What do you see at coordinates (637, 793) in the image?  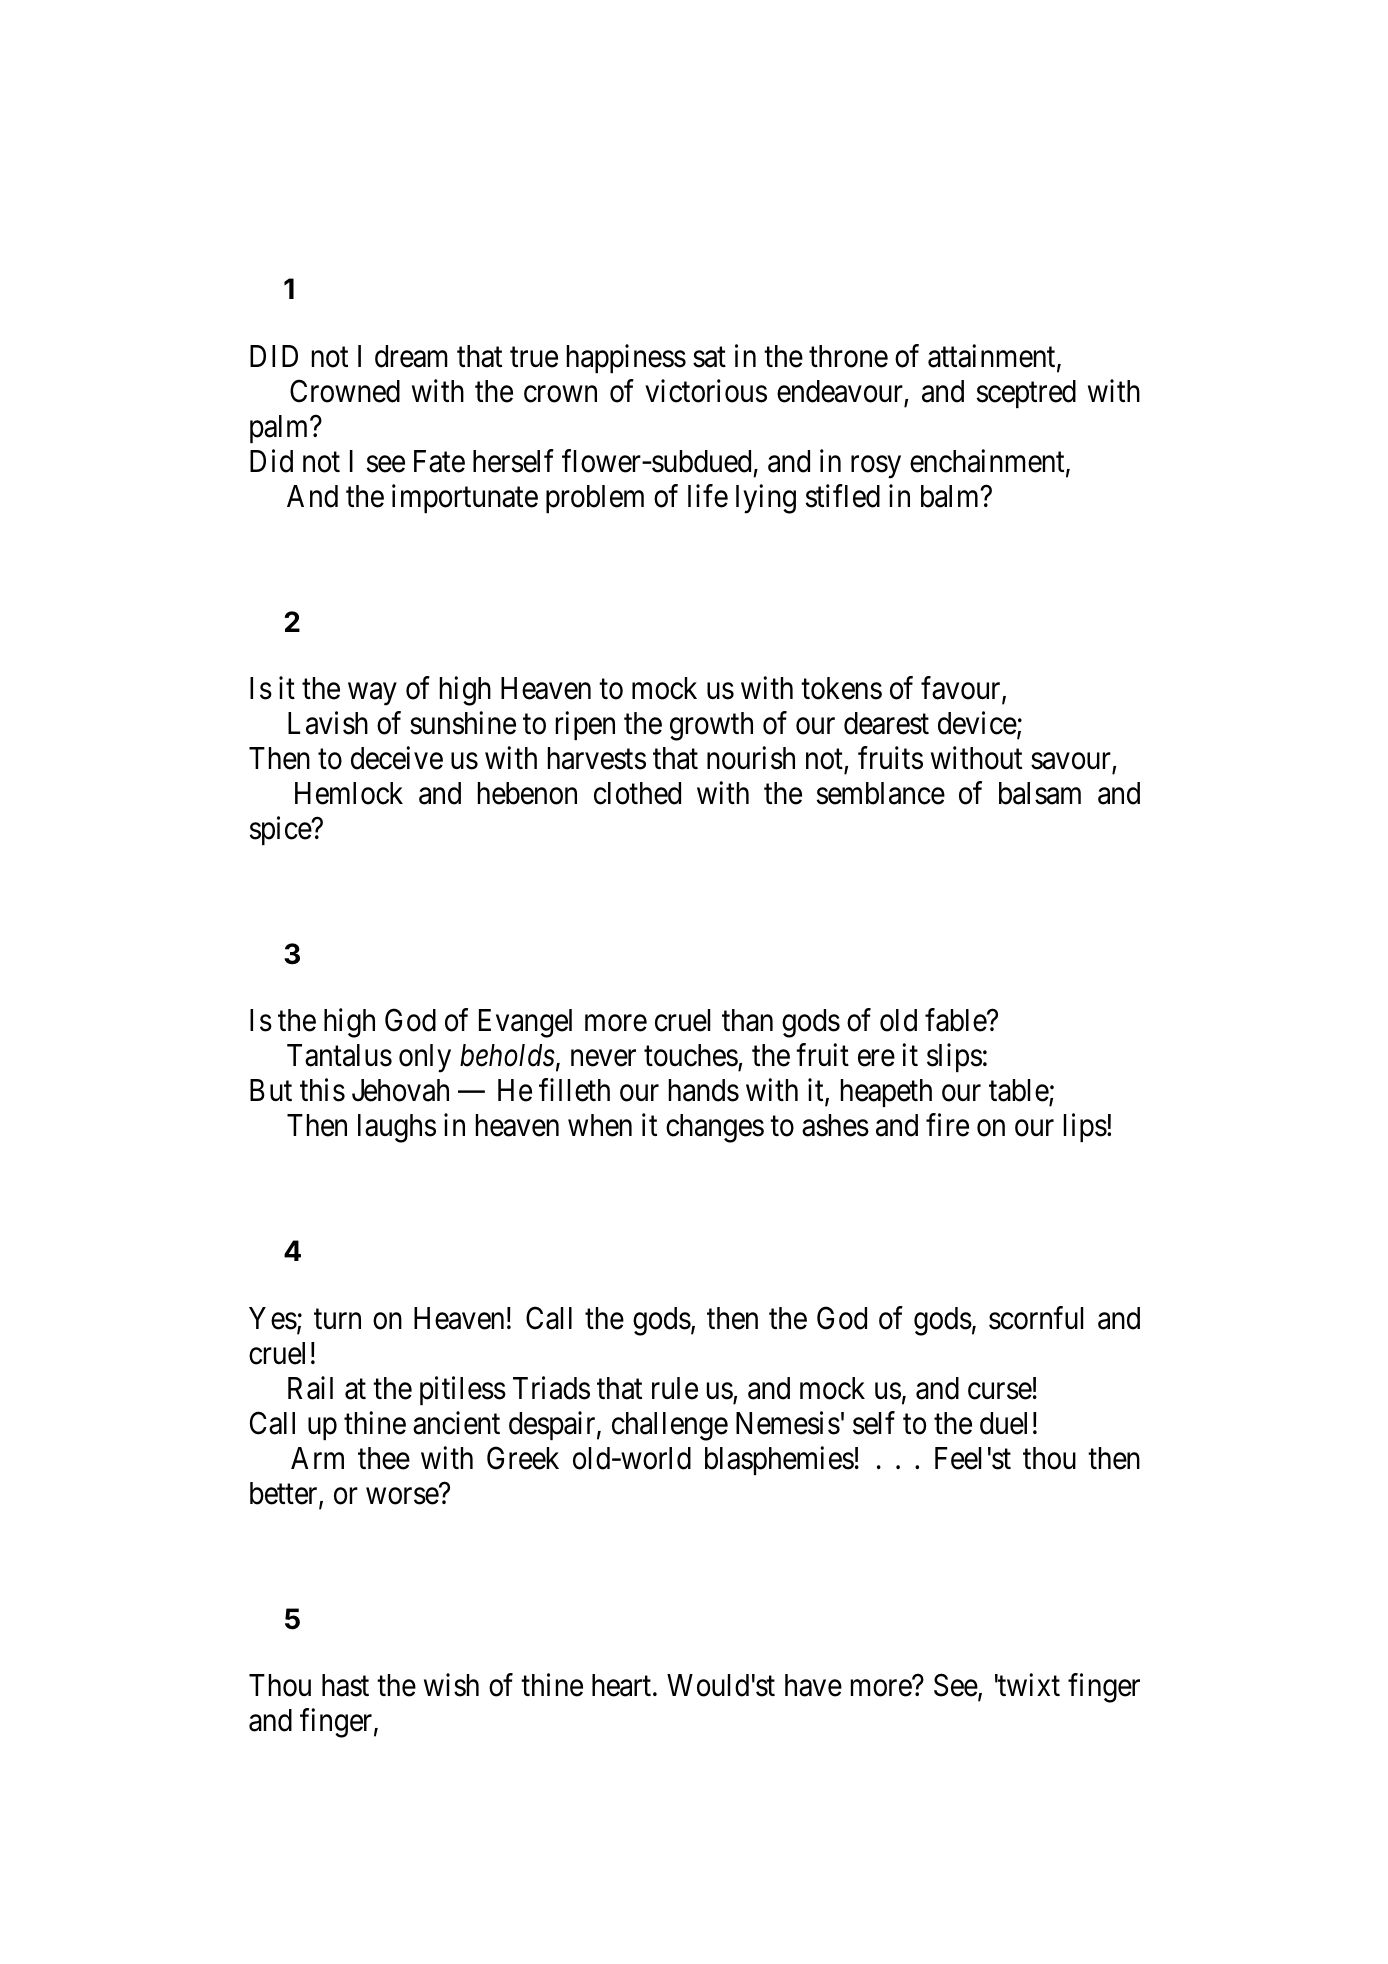 I see `clothed` at bounding box center [637, 793].
